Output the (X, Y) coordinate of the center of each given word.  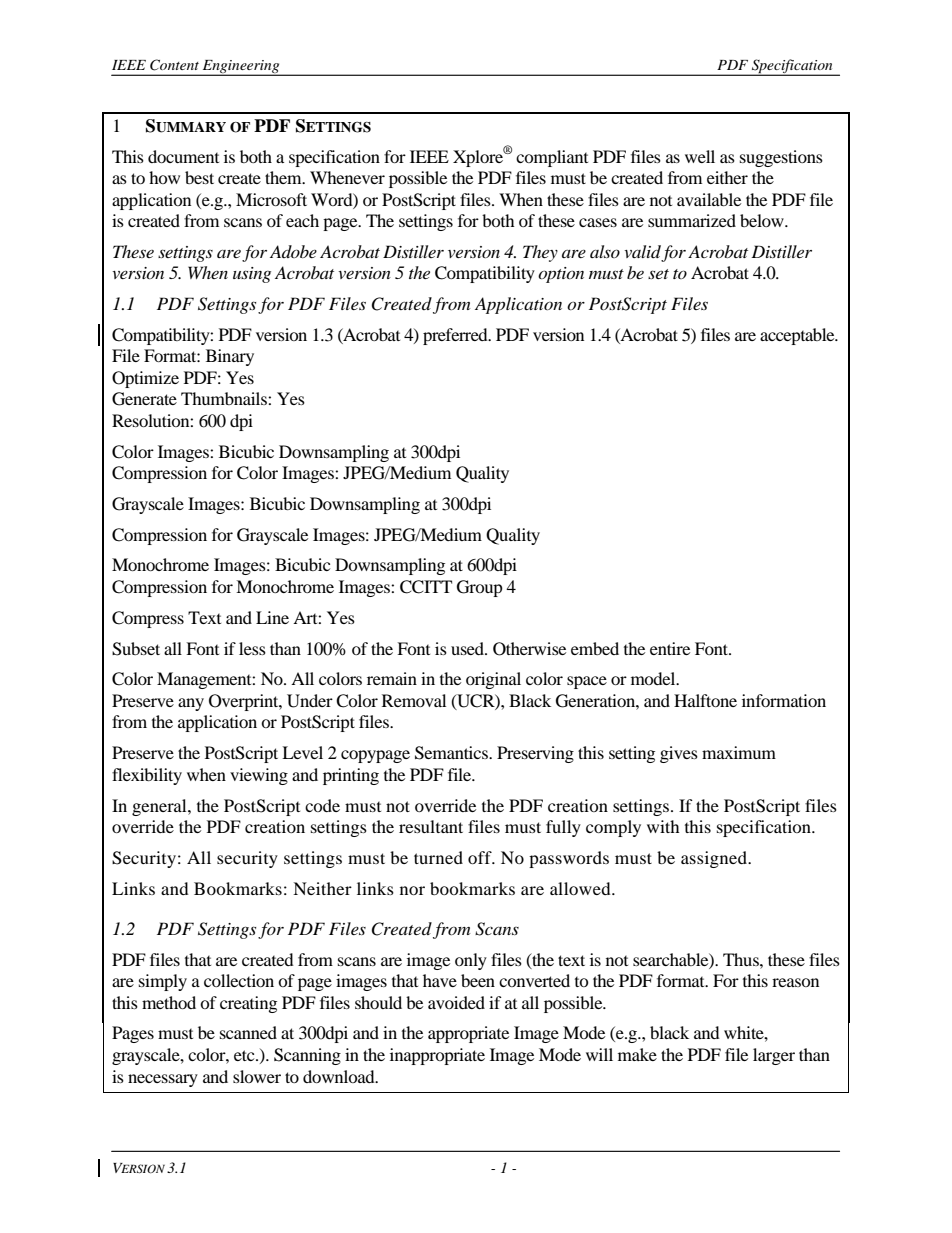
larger (774, 1056)
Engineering (241, 68)
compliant (552, 158)
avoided (456, 1002)
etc (245, 1055)
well (700, 156)
